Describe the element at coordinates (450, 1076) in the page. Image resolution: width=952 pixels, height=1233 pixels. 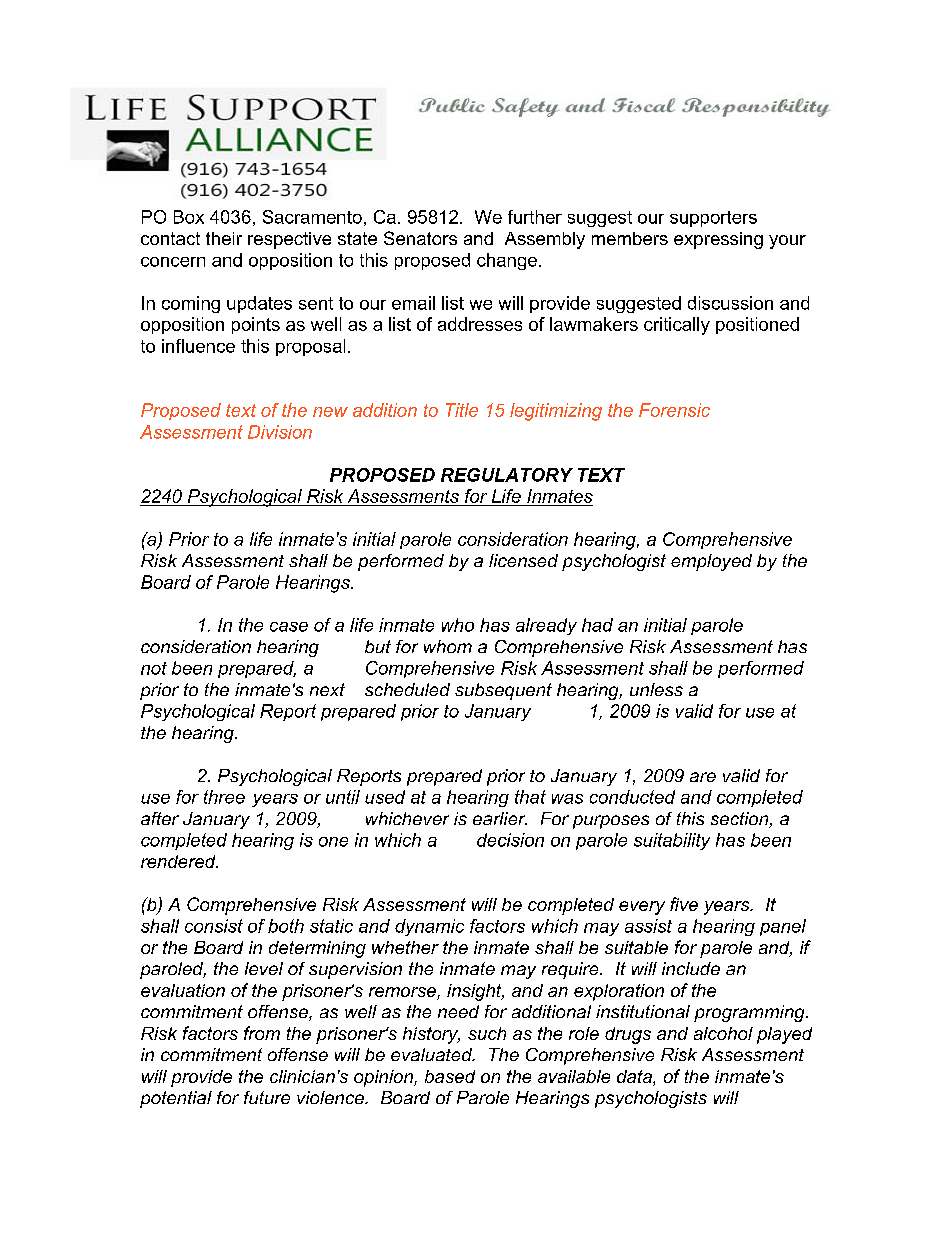
I see `based` at that location.
